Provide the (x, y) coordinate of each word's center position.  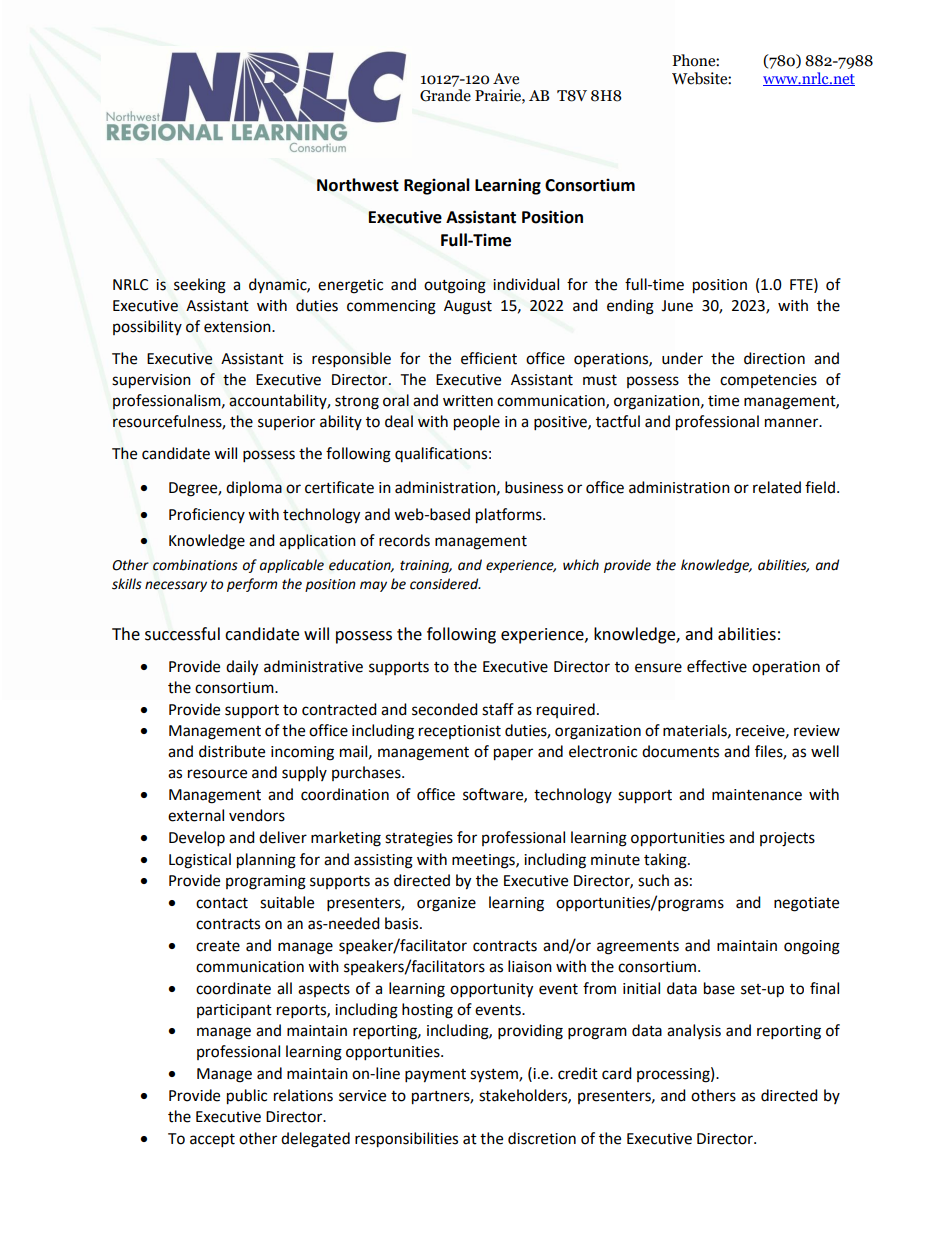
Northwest (358, 185)
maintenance (757, 795)
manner (793, 423)
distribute (232, 751)
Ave (506, 79)
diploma (254, 489)
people (477, 423)
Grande (445, 95)
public (247, 1097)
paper (513, 754)
